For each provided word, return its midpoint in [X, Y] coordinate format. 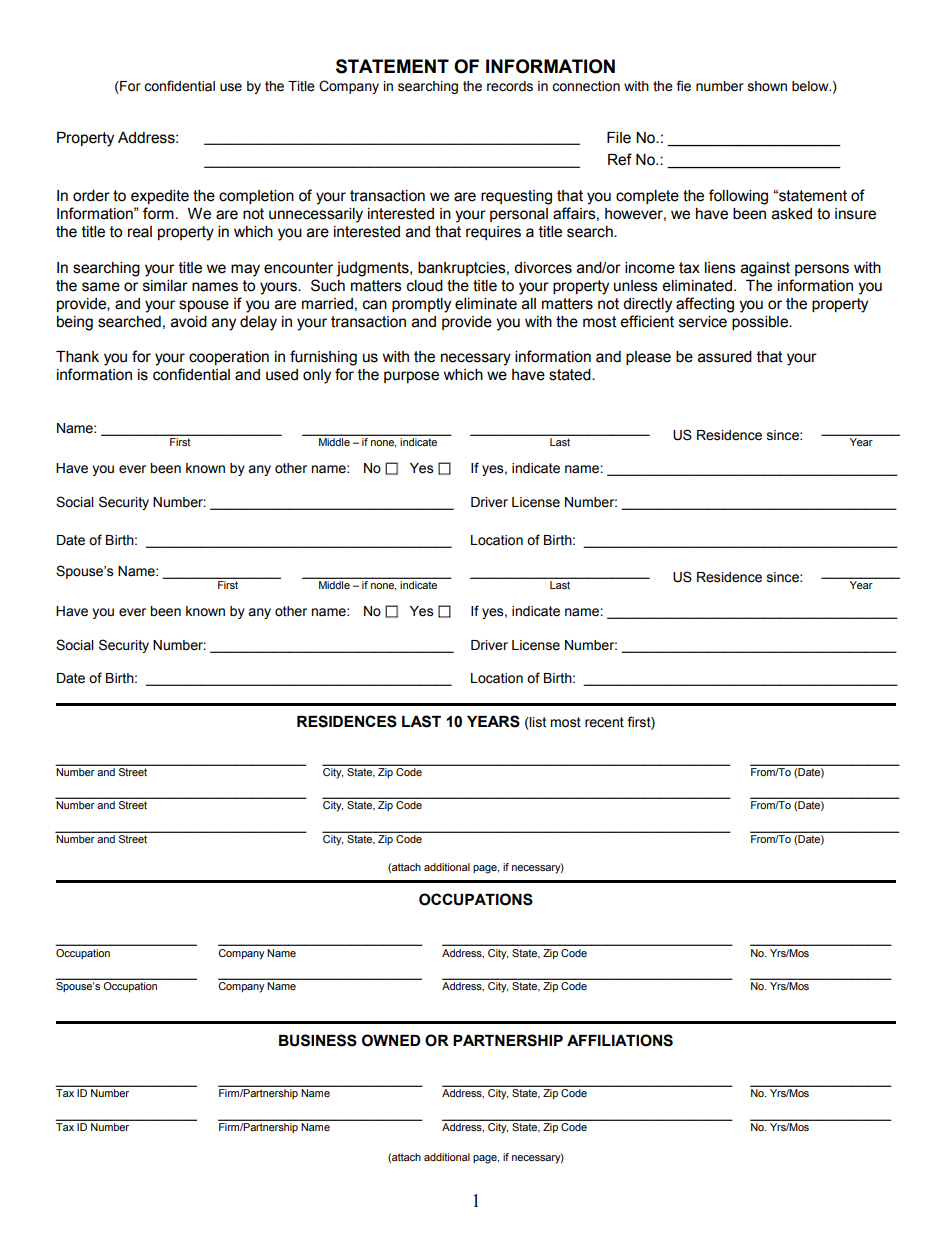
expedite [160, 197]
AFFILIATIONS [620, 1040]
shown [767, 86]
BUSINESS [318, 1040]
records [510, 86]
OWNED [391, 1040]
